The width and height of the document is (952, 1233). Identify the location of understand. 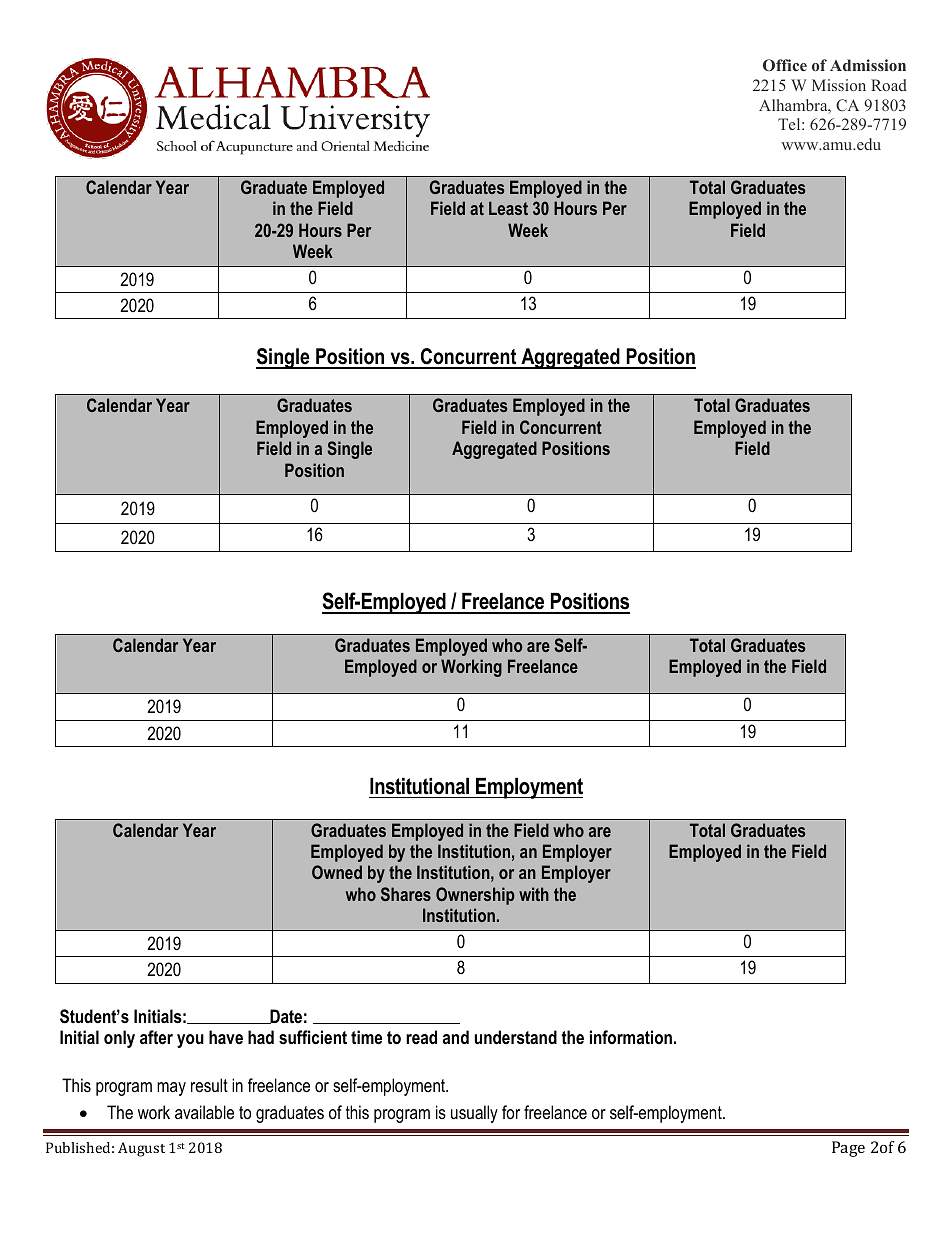
(515, 1037).
